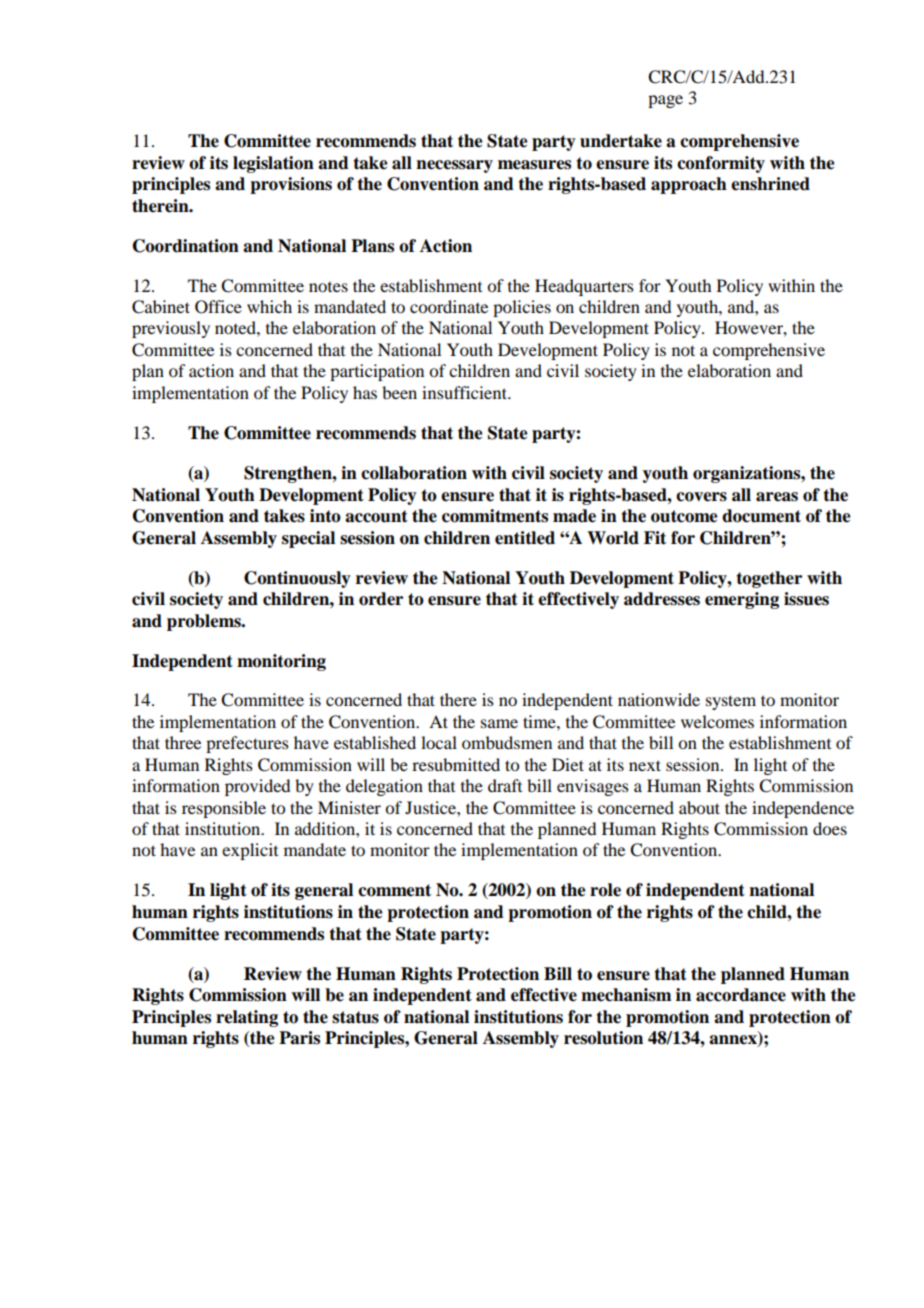  What do you see at coordinates (522, 308) in the screenshot?
I see `policies` at bounding box center [522, 308].
